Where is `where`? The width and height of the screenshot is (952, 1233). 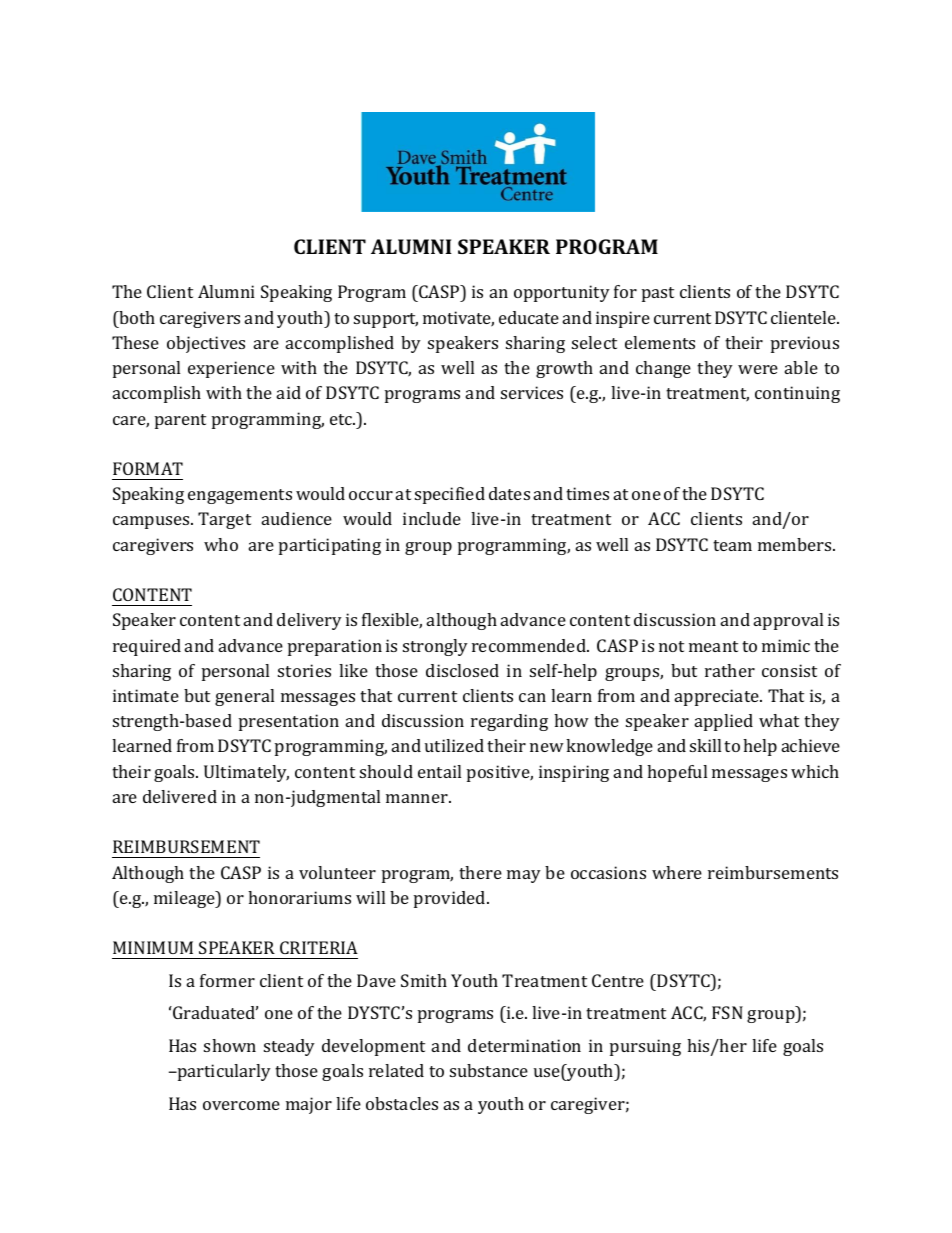 where is located at coordinates (677, 872).
